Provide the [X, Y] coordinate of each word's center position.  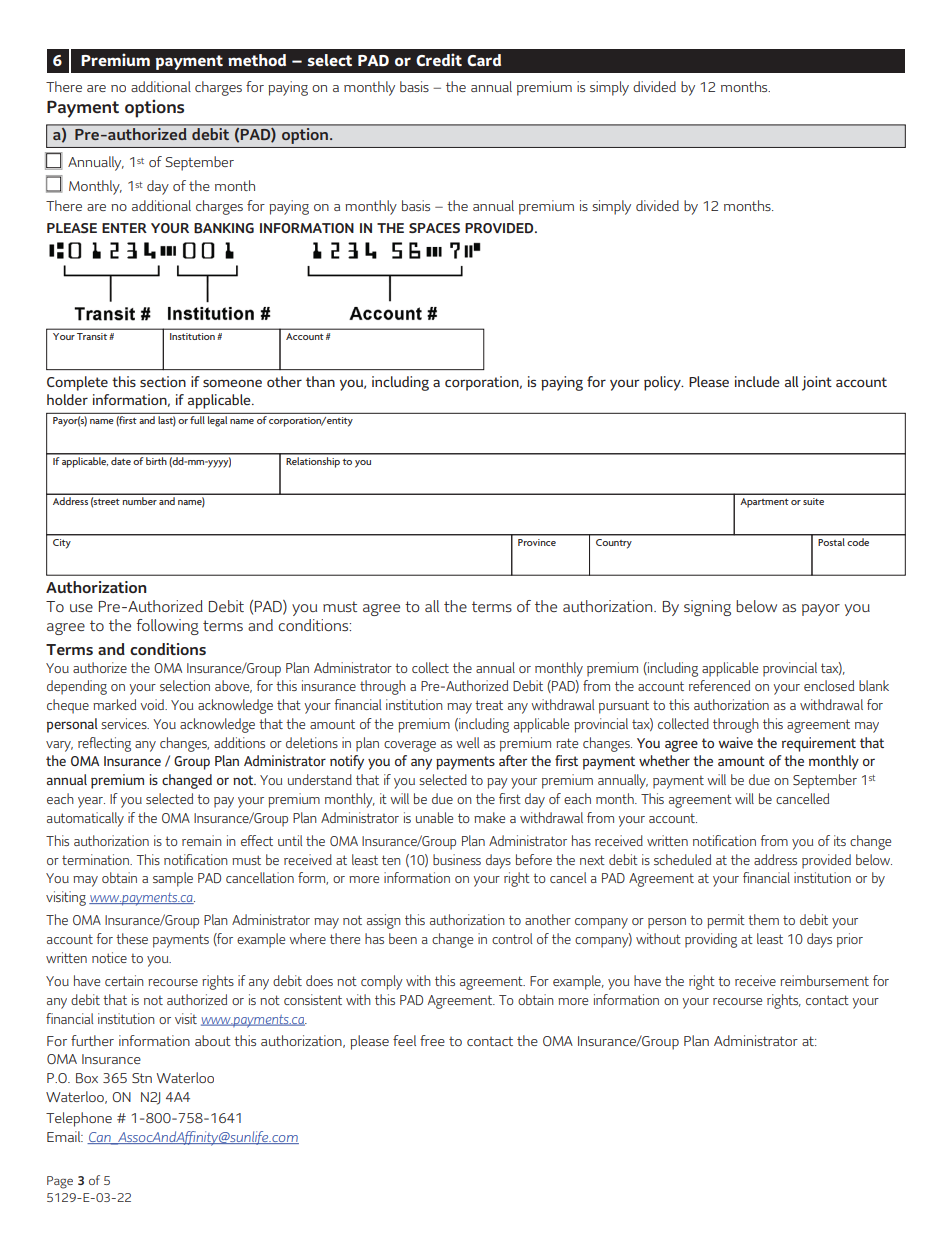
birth [157, 459]
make [489, 817]
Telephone [79, 1119]
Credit [439, 59]
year [91, 802]
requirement [819, 744]
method [257, 60]
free [432, 1040]
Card [484, 60]
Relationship [313, 461]
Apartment [764, 503]
